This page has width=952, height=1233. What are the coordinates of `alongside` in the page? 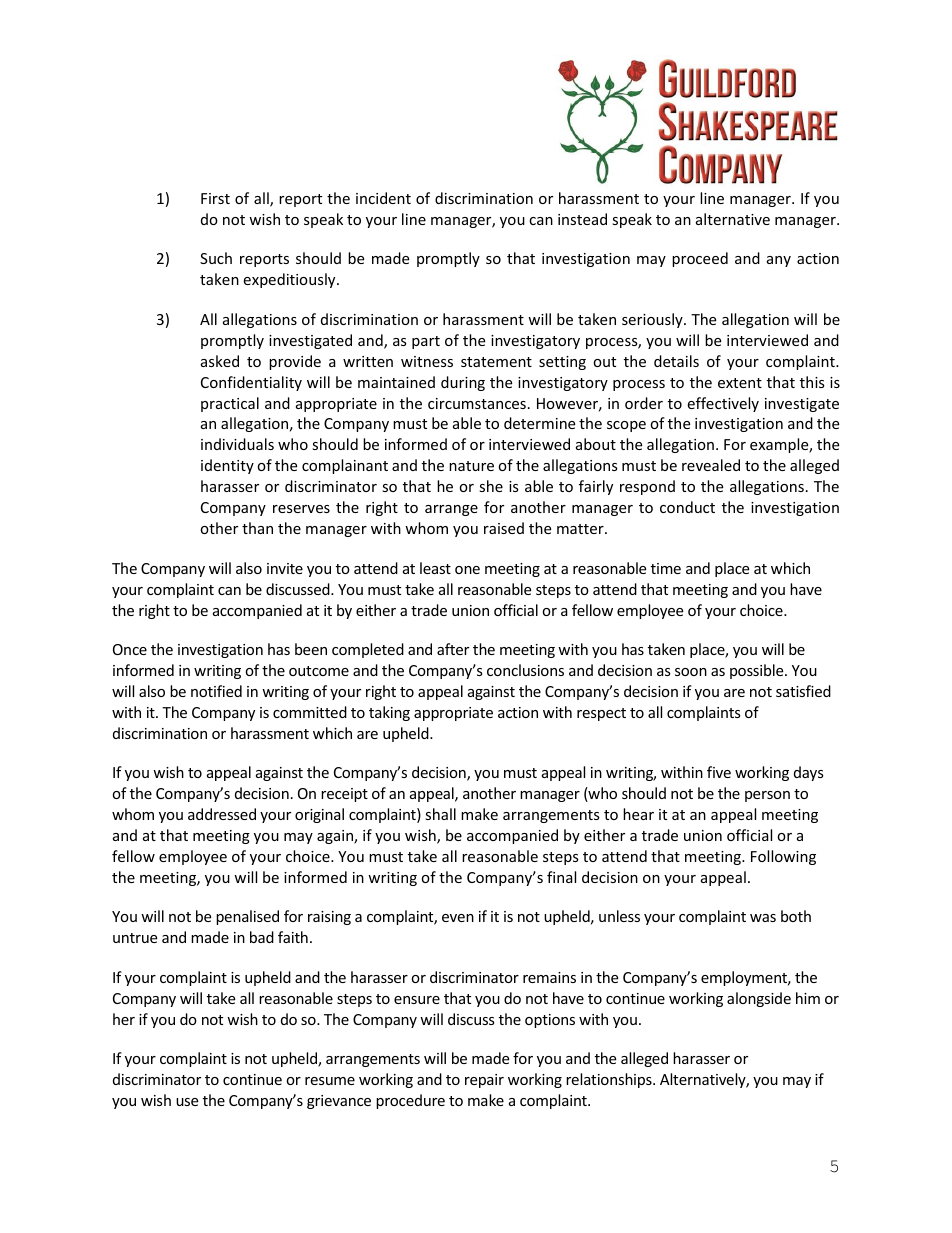 It's located at (759, 999).
